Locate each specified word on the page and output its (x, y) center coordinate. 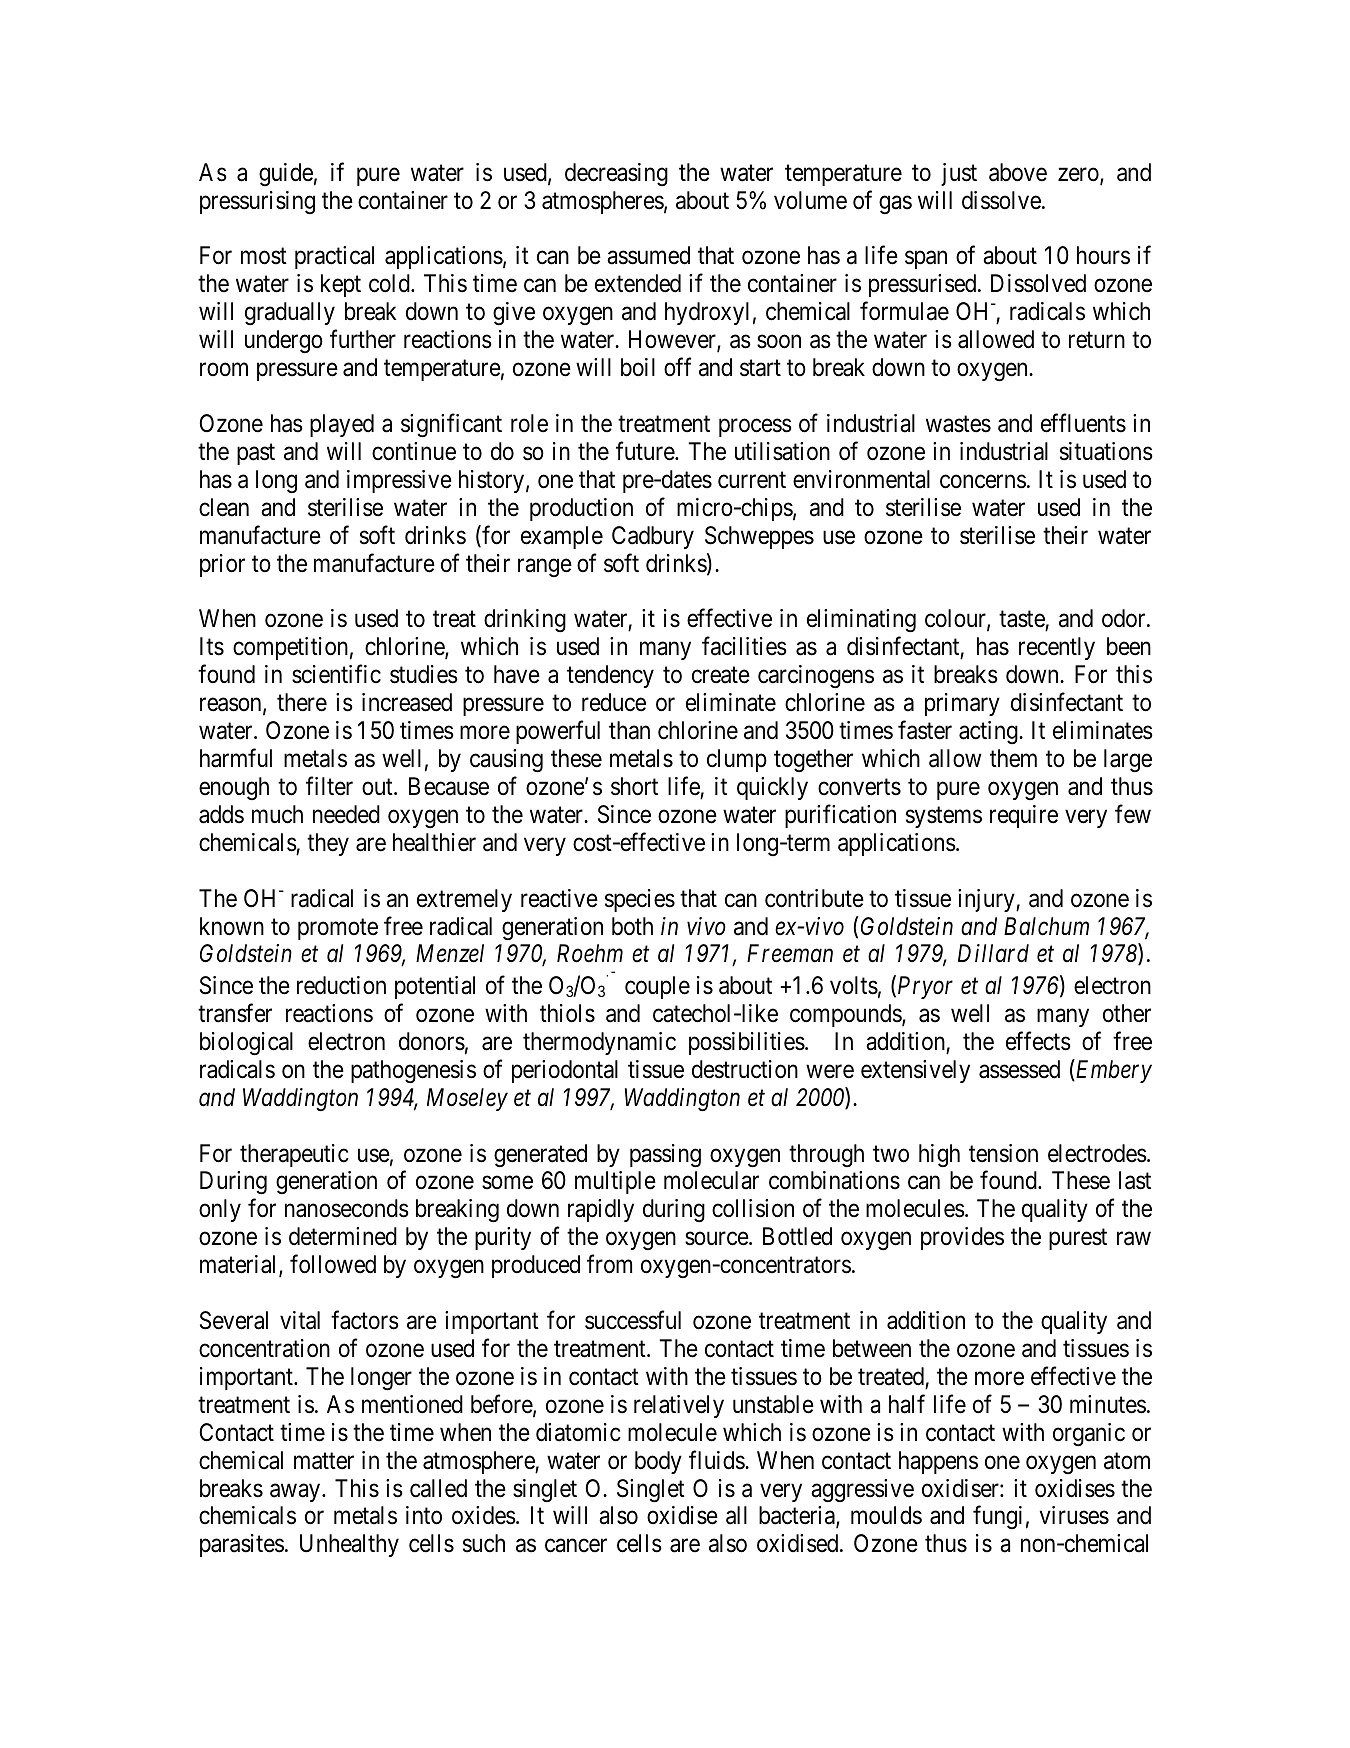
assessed (1019, 1069)
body (658, 1462)
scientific (336, 674)
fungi (997, 1517)
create (721, 675)
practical (334, 257)
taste (1022, 621)
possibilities (747, 1043)
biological (246, 1044)
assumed (648, 255)
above (1018, 172)
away (296, 1492)
